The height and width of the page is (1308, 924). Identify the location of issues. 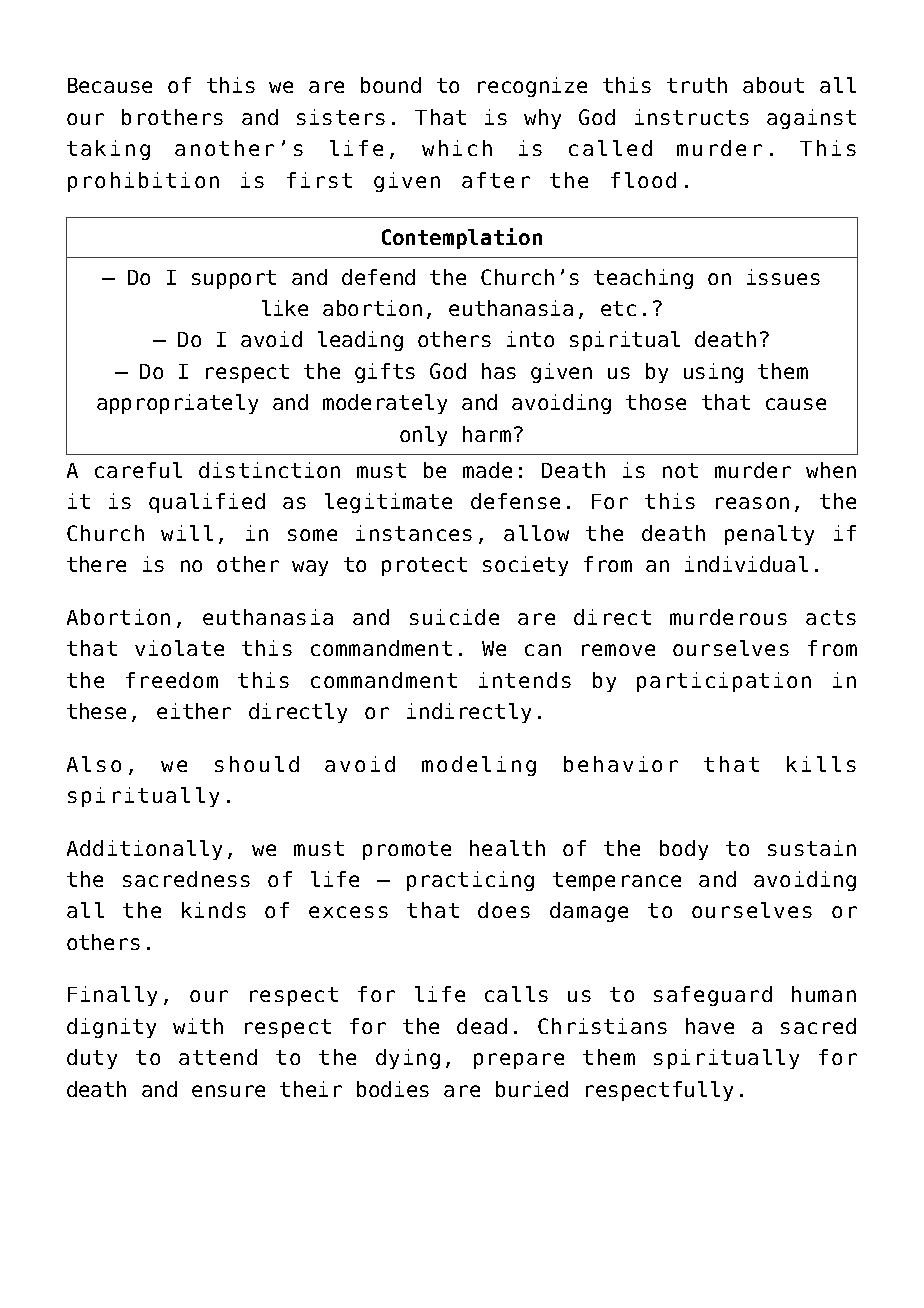
(783, 277).
